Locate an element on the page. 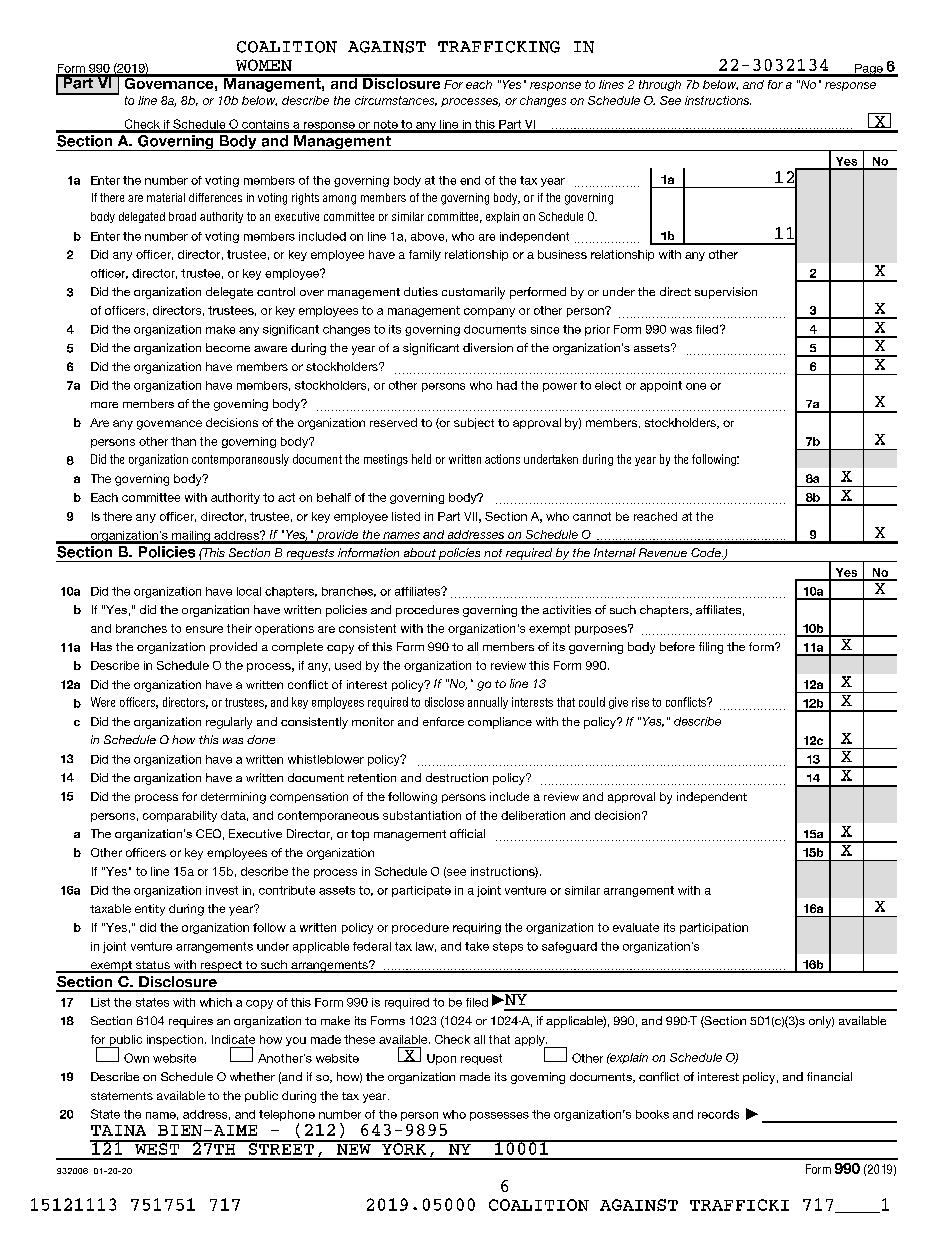 The height and width of the image is (1233, 952). rise is located at coordinates (640, 702).
